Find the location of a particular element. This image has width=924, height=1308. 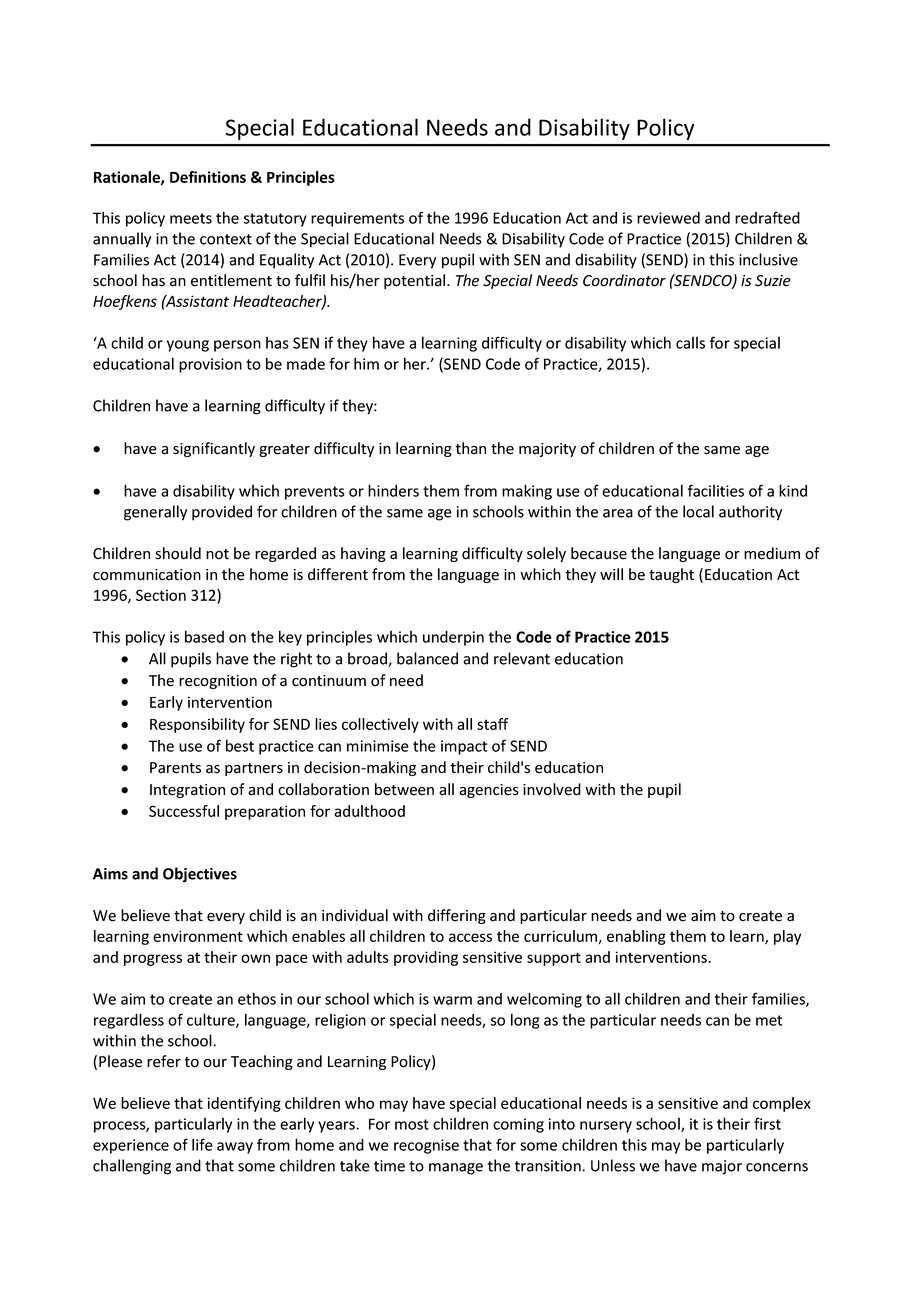

taught is located at coordinates (671, 575).
